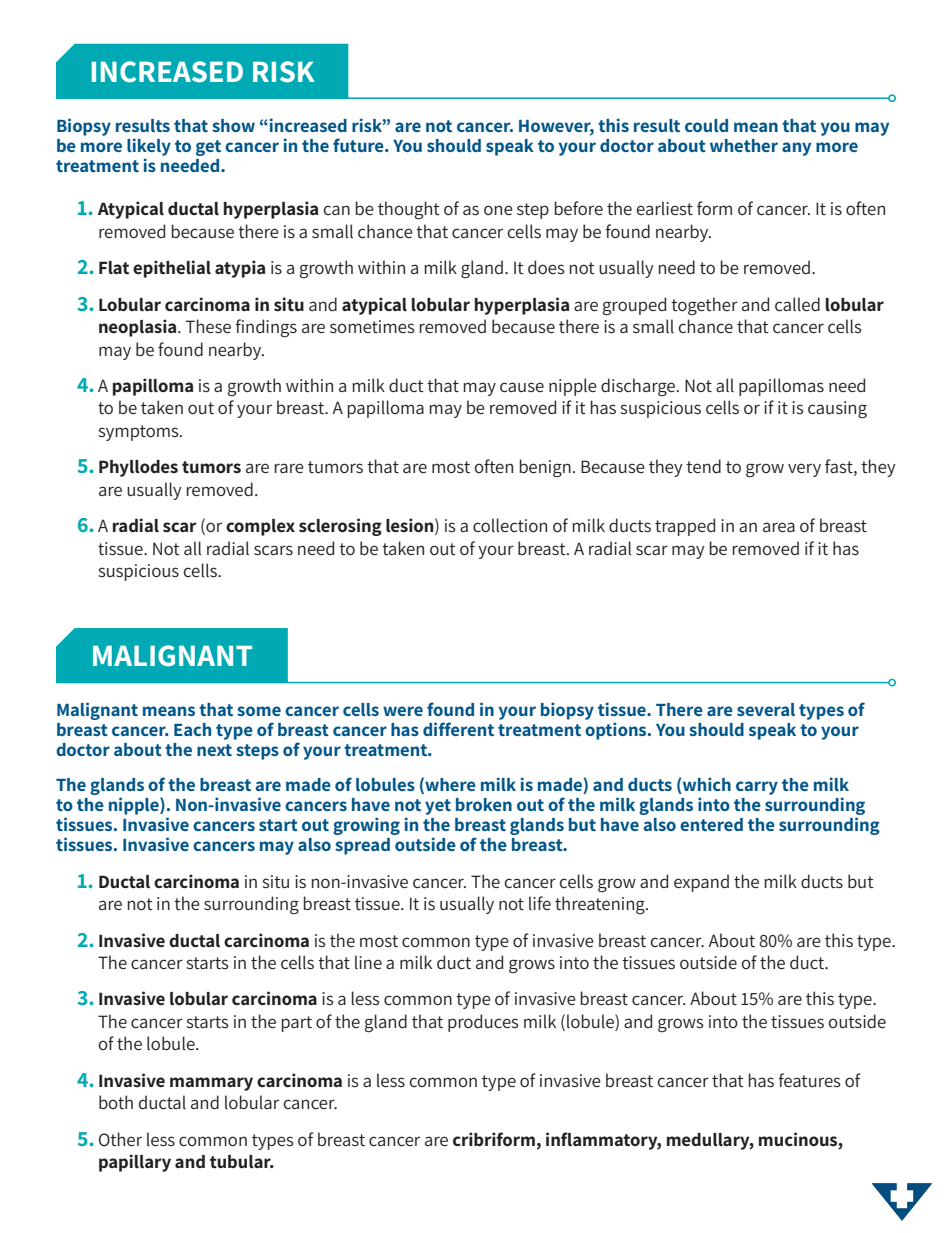 The width and height of the screenshot is (952, 1233). Describe the element at coordinates (757, 788) in the screenshot. I see `carry` at that location.
